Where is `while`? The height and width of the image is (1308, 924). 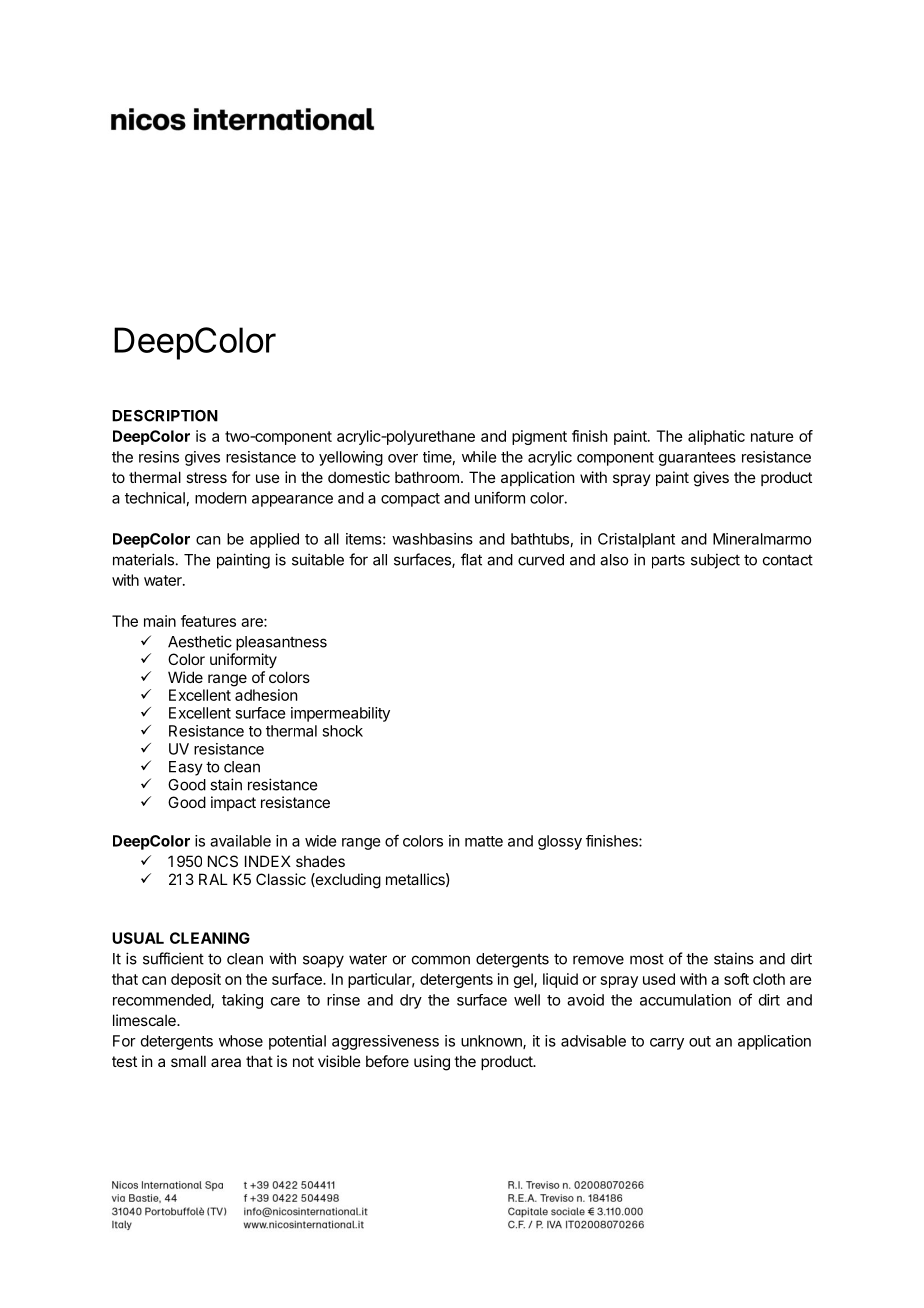 while is located at coordinates (479, 457).
